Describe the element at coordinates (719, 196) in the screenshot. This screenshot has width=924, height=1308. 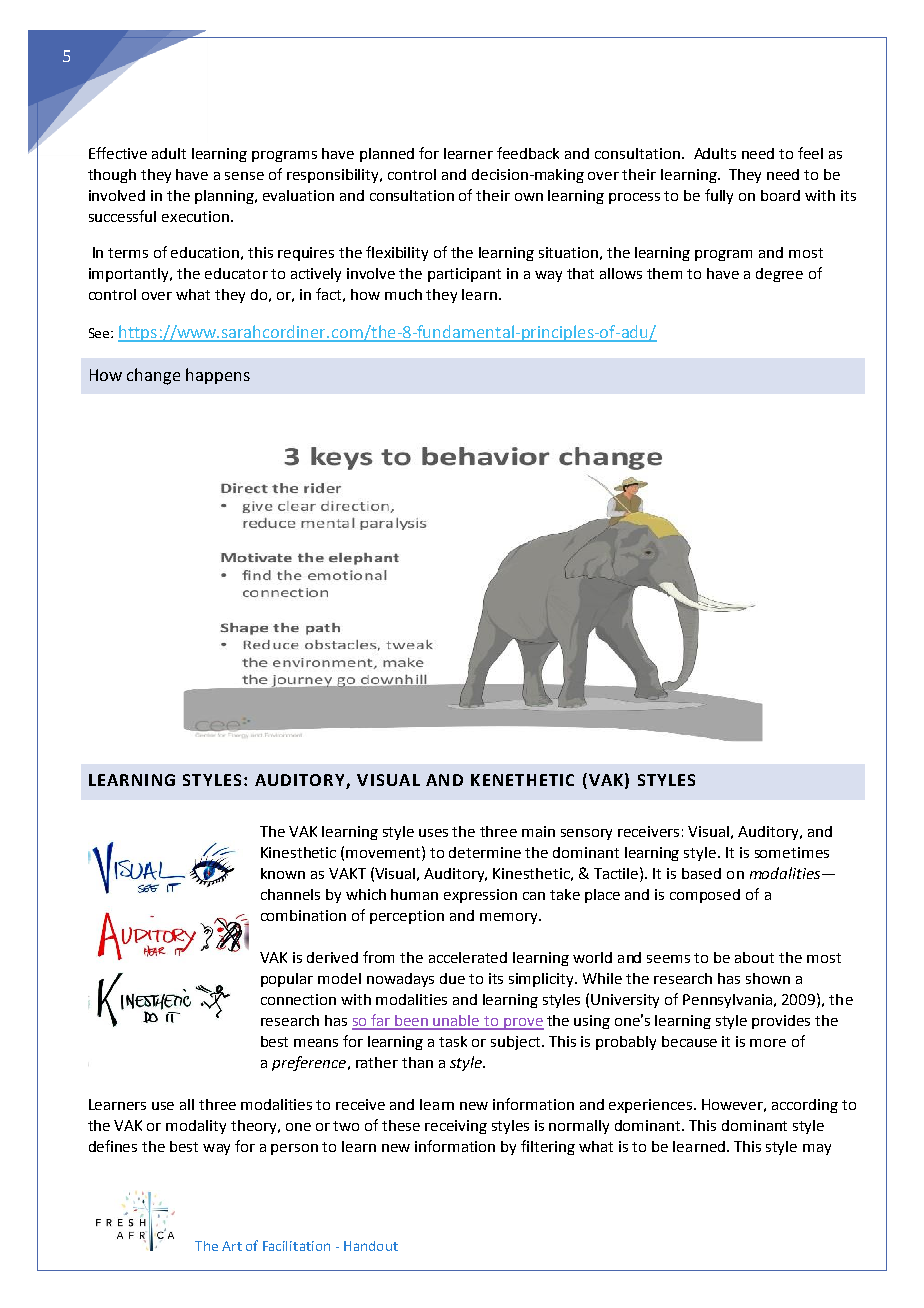
I see `fully` at that location.
